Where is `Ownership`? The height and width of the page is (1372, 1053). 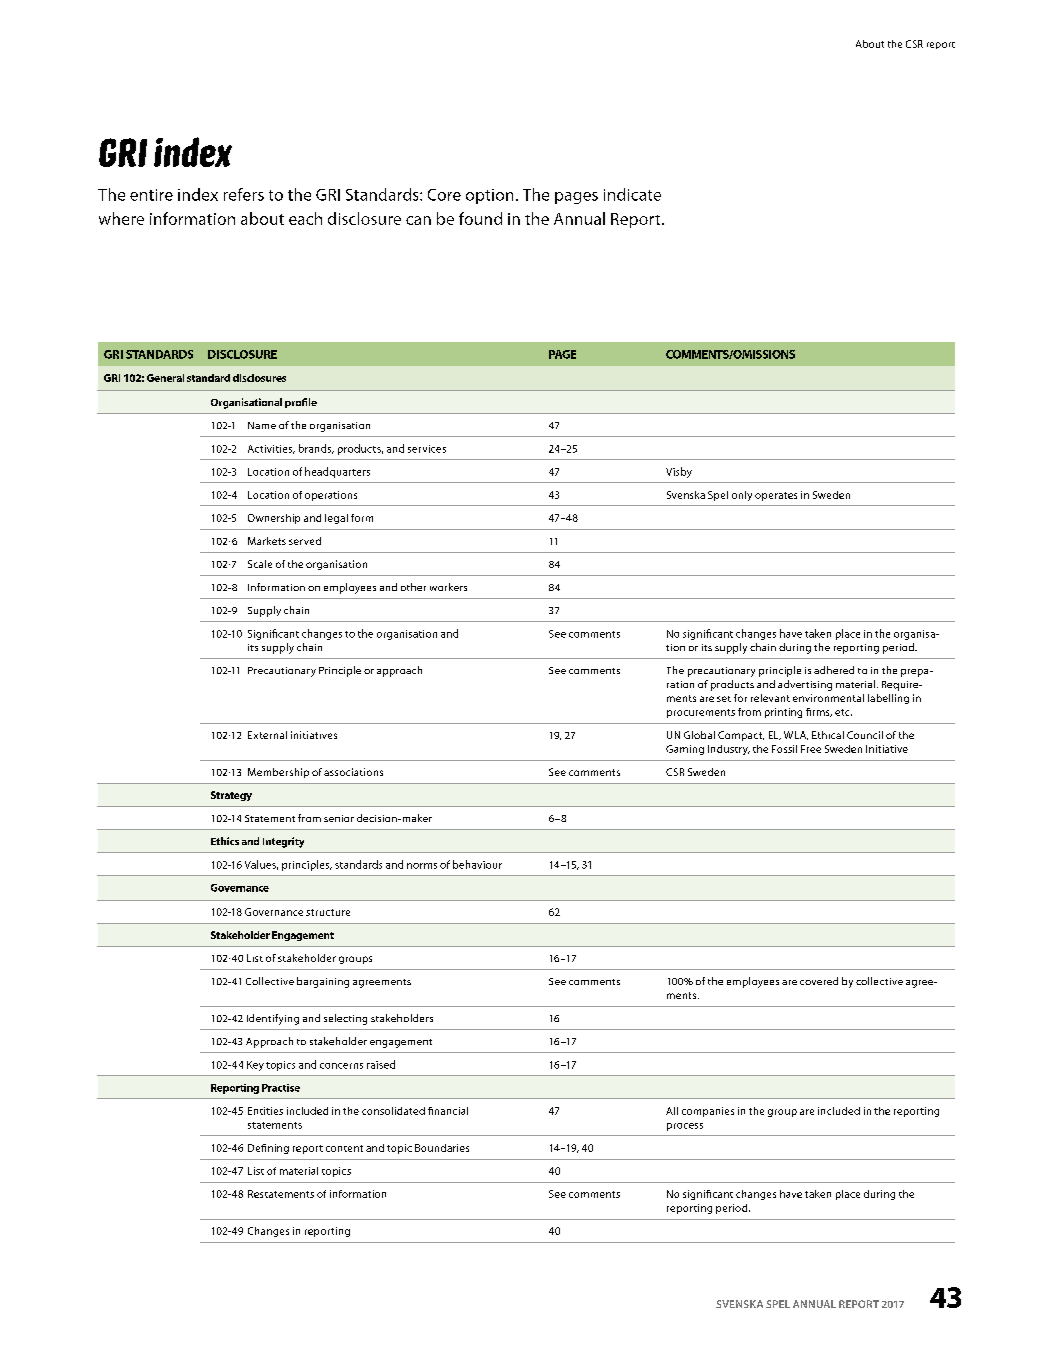 Ownership is located at coordinates (274, 519).
